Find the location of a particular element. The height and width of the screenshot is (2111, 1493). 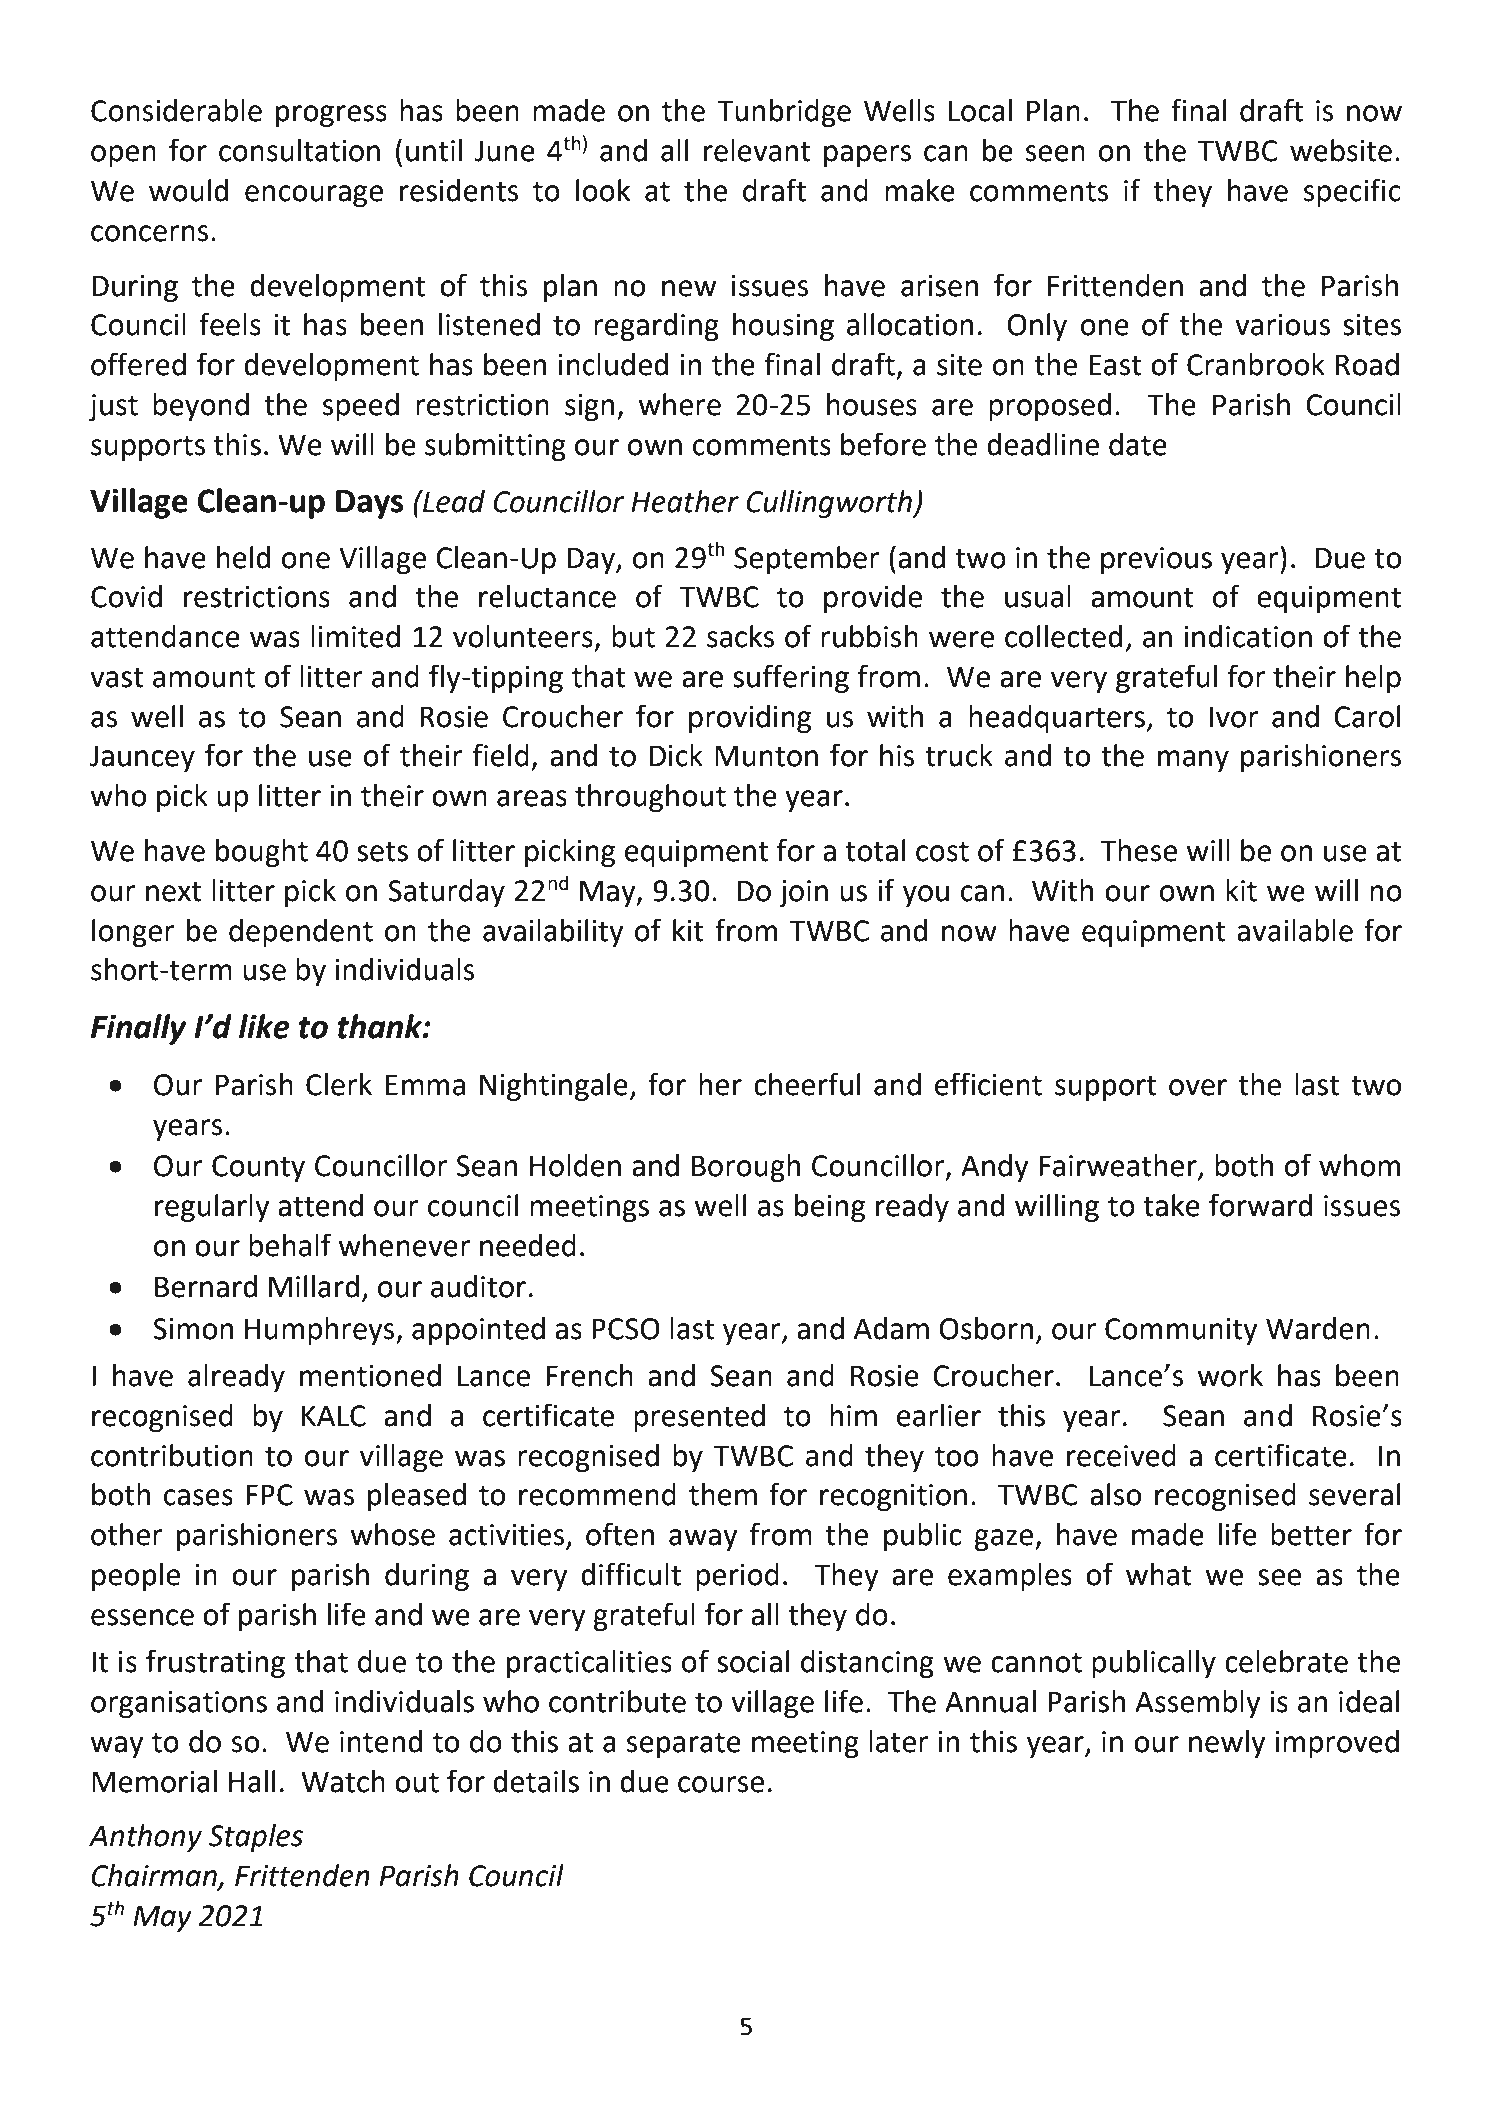

County is located at coordinates (258, 1168).
